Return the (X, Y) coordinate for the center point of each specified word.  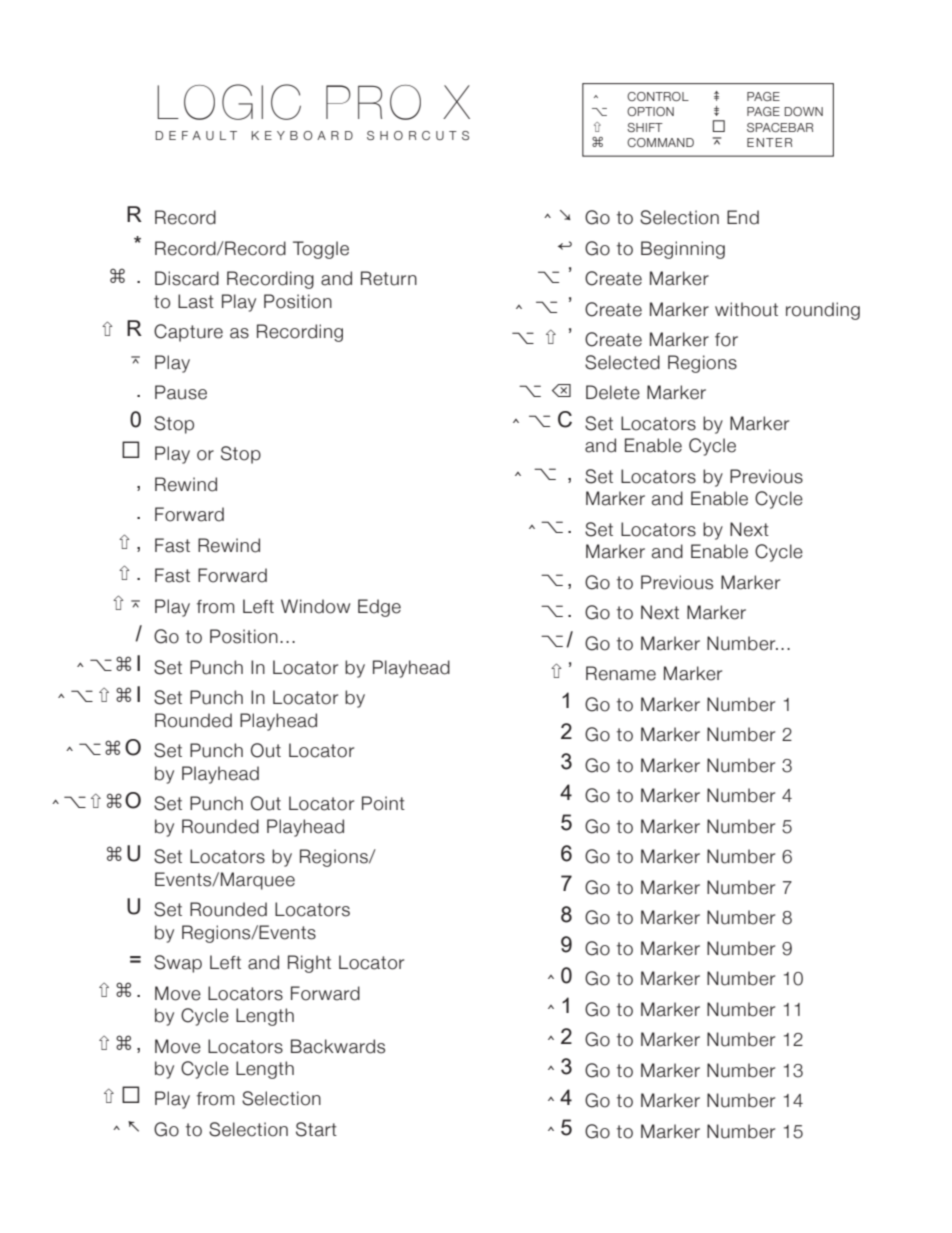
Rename (621, 673)
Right (309, 964)
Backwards (338, 1046)
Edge (379, 608)
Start (316, 1129)
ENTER (769, 142)
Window (315, 606)
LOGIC (229, 102)
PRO (373, 102)
